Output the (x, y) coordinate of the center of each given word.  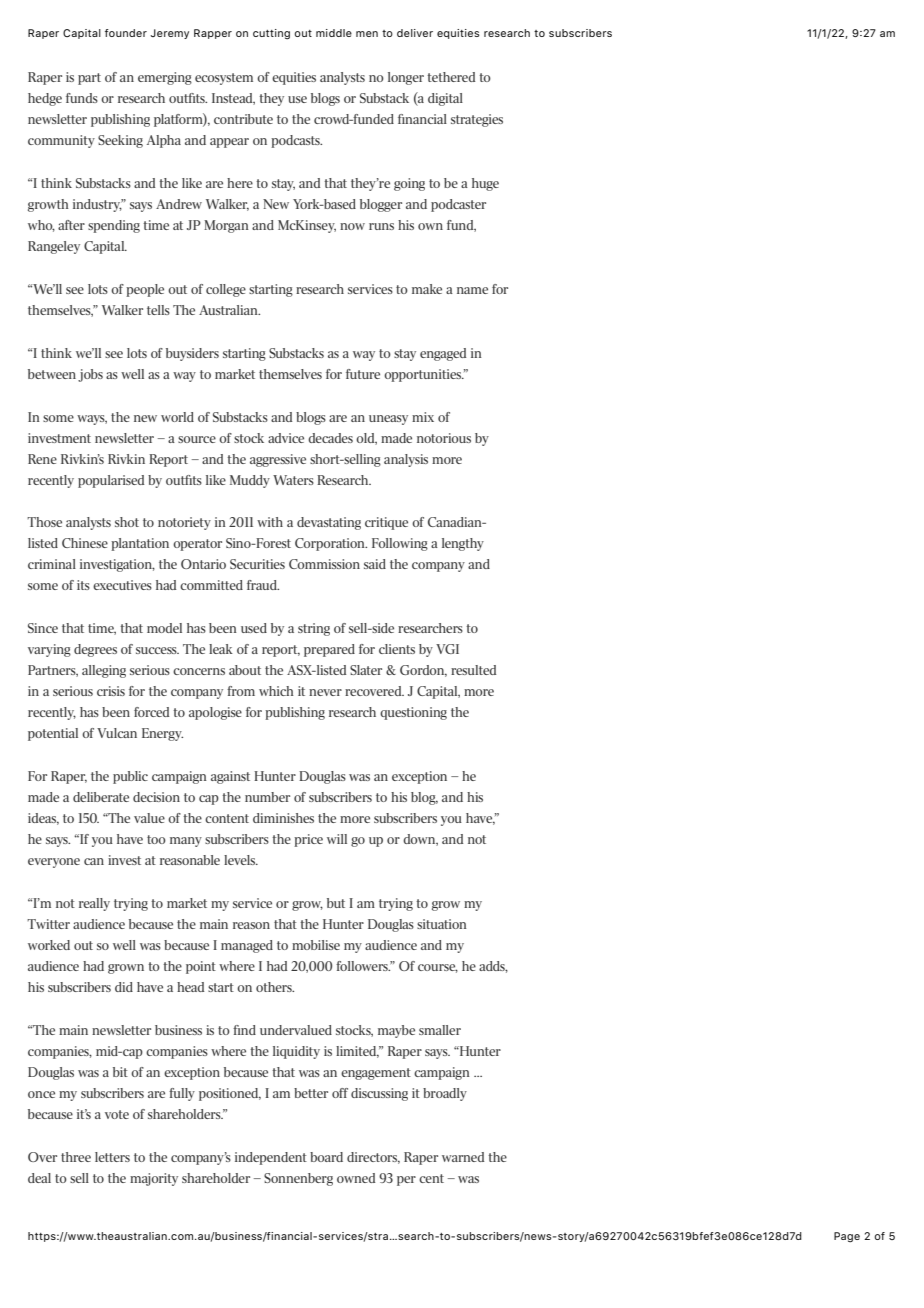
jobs (90, 375)
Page (847, 1237)
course (438, 968)
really (94, 904)
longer (406, 78)
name (472, 290)
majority (154, 1179)
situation (442, 924)
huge (485, 184)
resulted (473, 670)
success (157, 650)
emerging (165, 78)
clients (397, 649)
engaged (443, 354)
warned (463, 1157)
